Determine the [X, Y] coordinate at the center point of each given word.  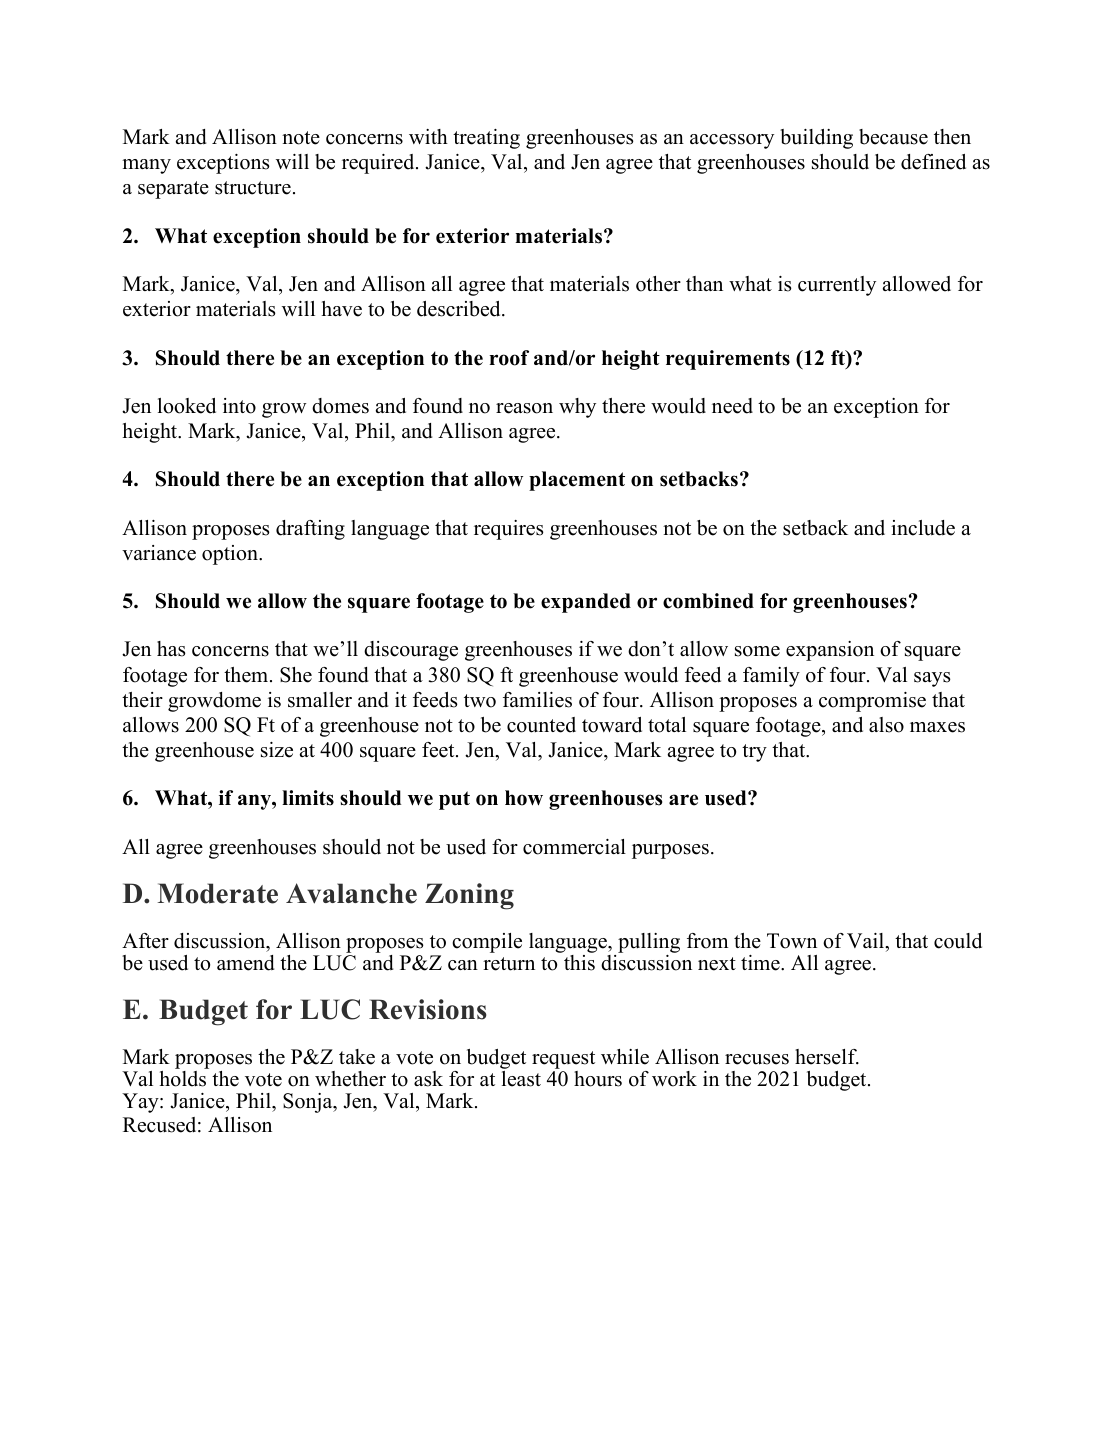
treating [486, 139]
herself [827, 1057]
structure [253, 188]
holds [183, 1079]
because [893, 137]
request [563, 1061]
